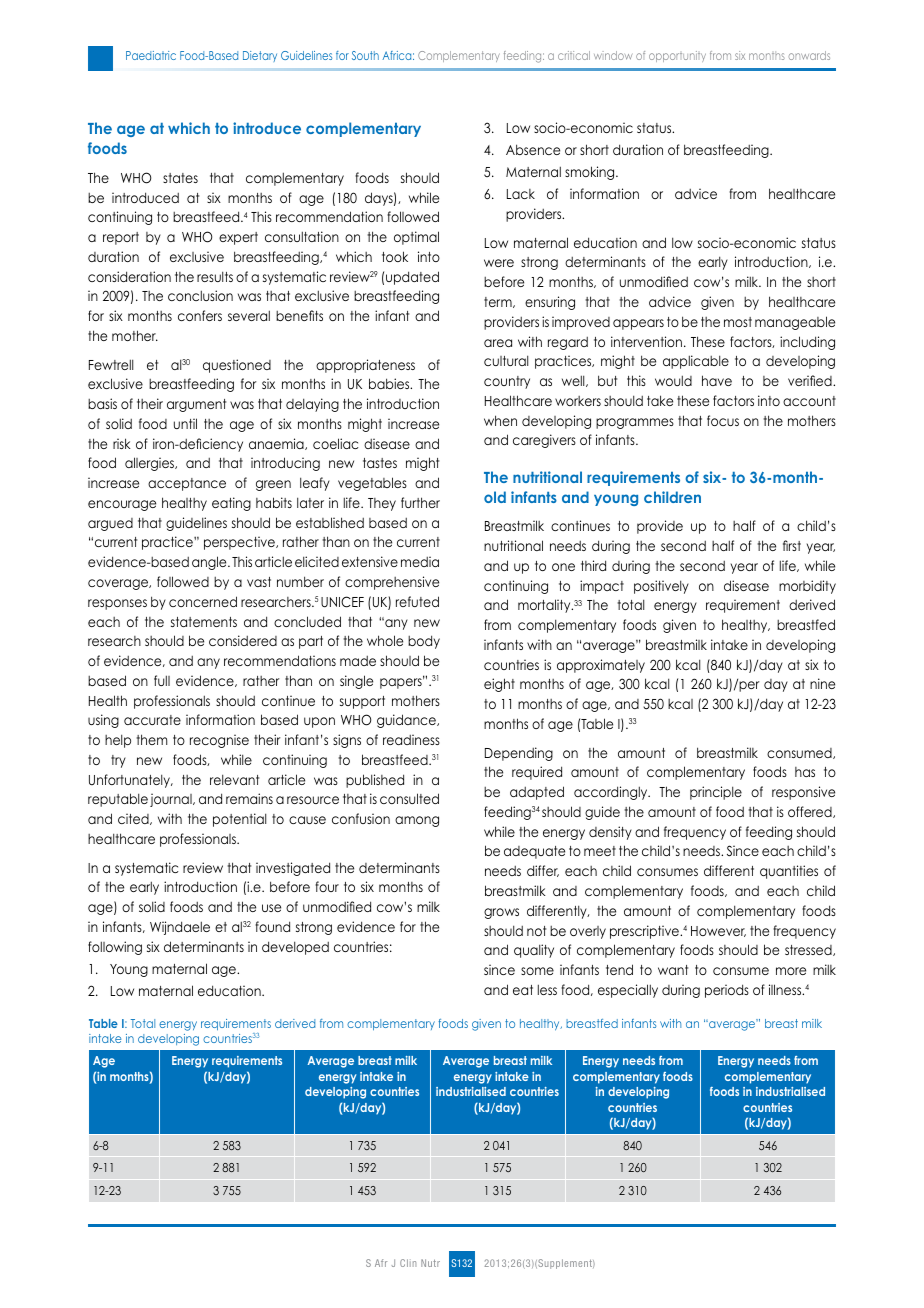 The width and height of the document is (924, 1308). Describe the element at coordinates (408, 1263) in the document. I see `Clin` at that location.
